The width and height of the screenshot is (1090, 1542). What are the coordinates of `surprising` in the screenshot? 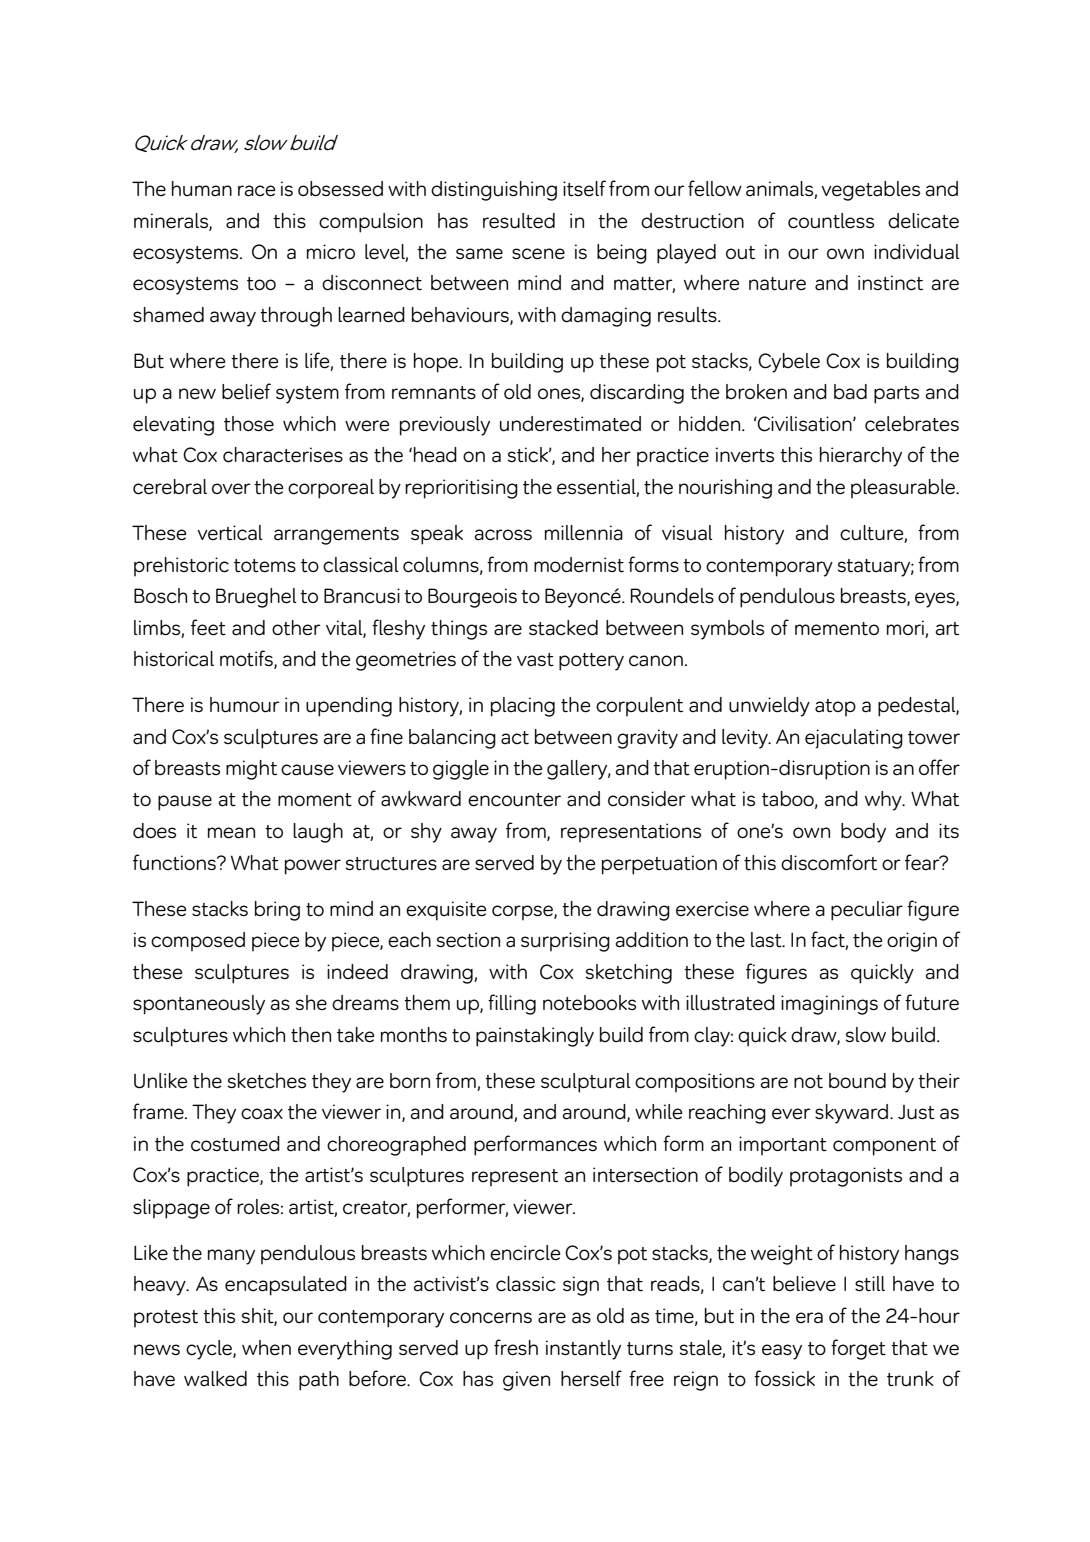 It's located at (565, 942).
